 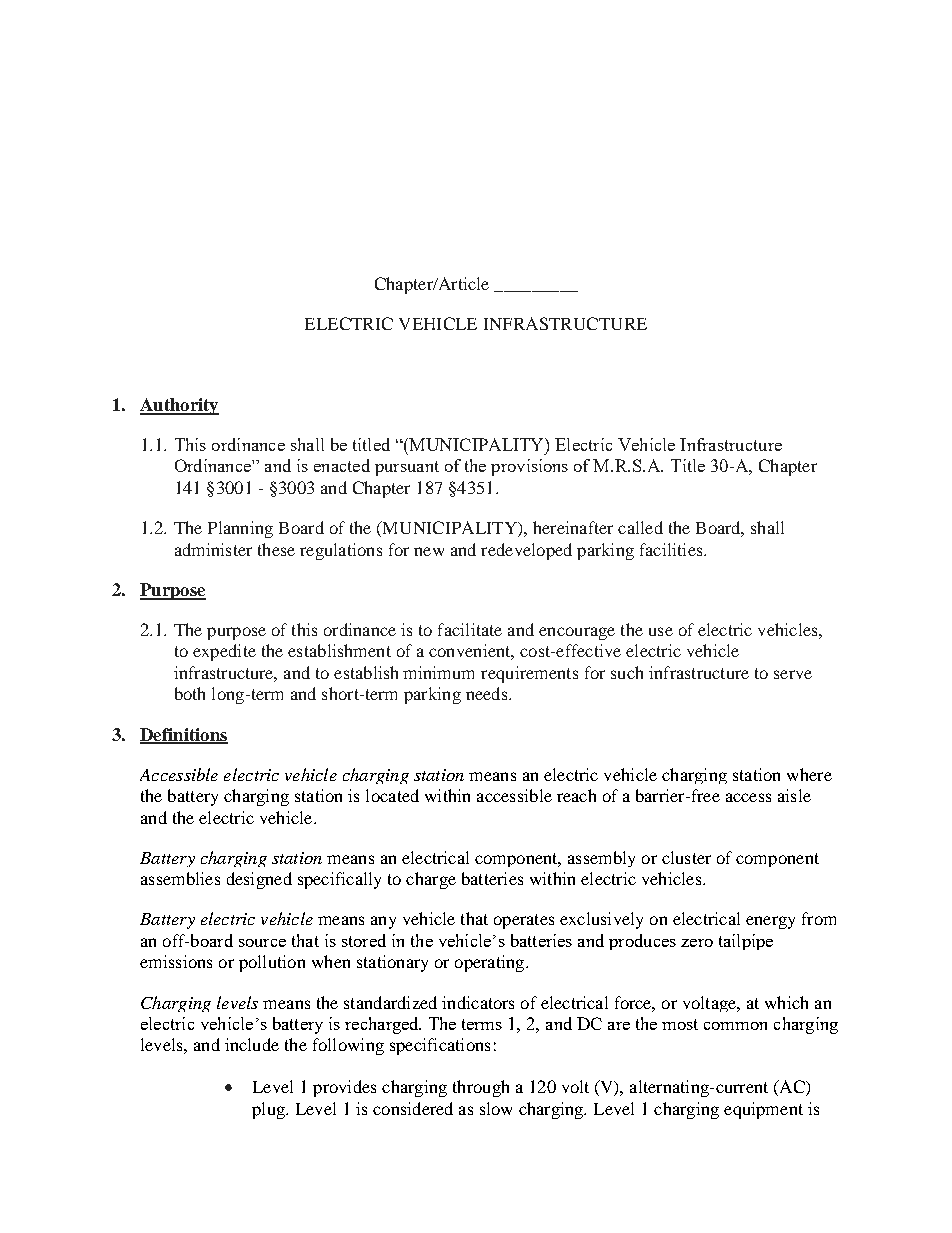 What do you see at coordinates (269, 1110) in the image?
I see `plug` at bounding box center [269, 1110].
